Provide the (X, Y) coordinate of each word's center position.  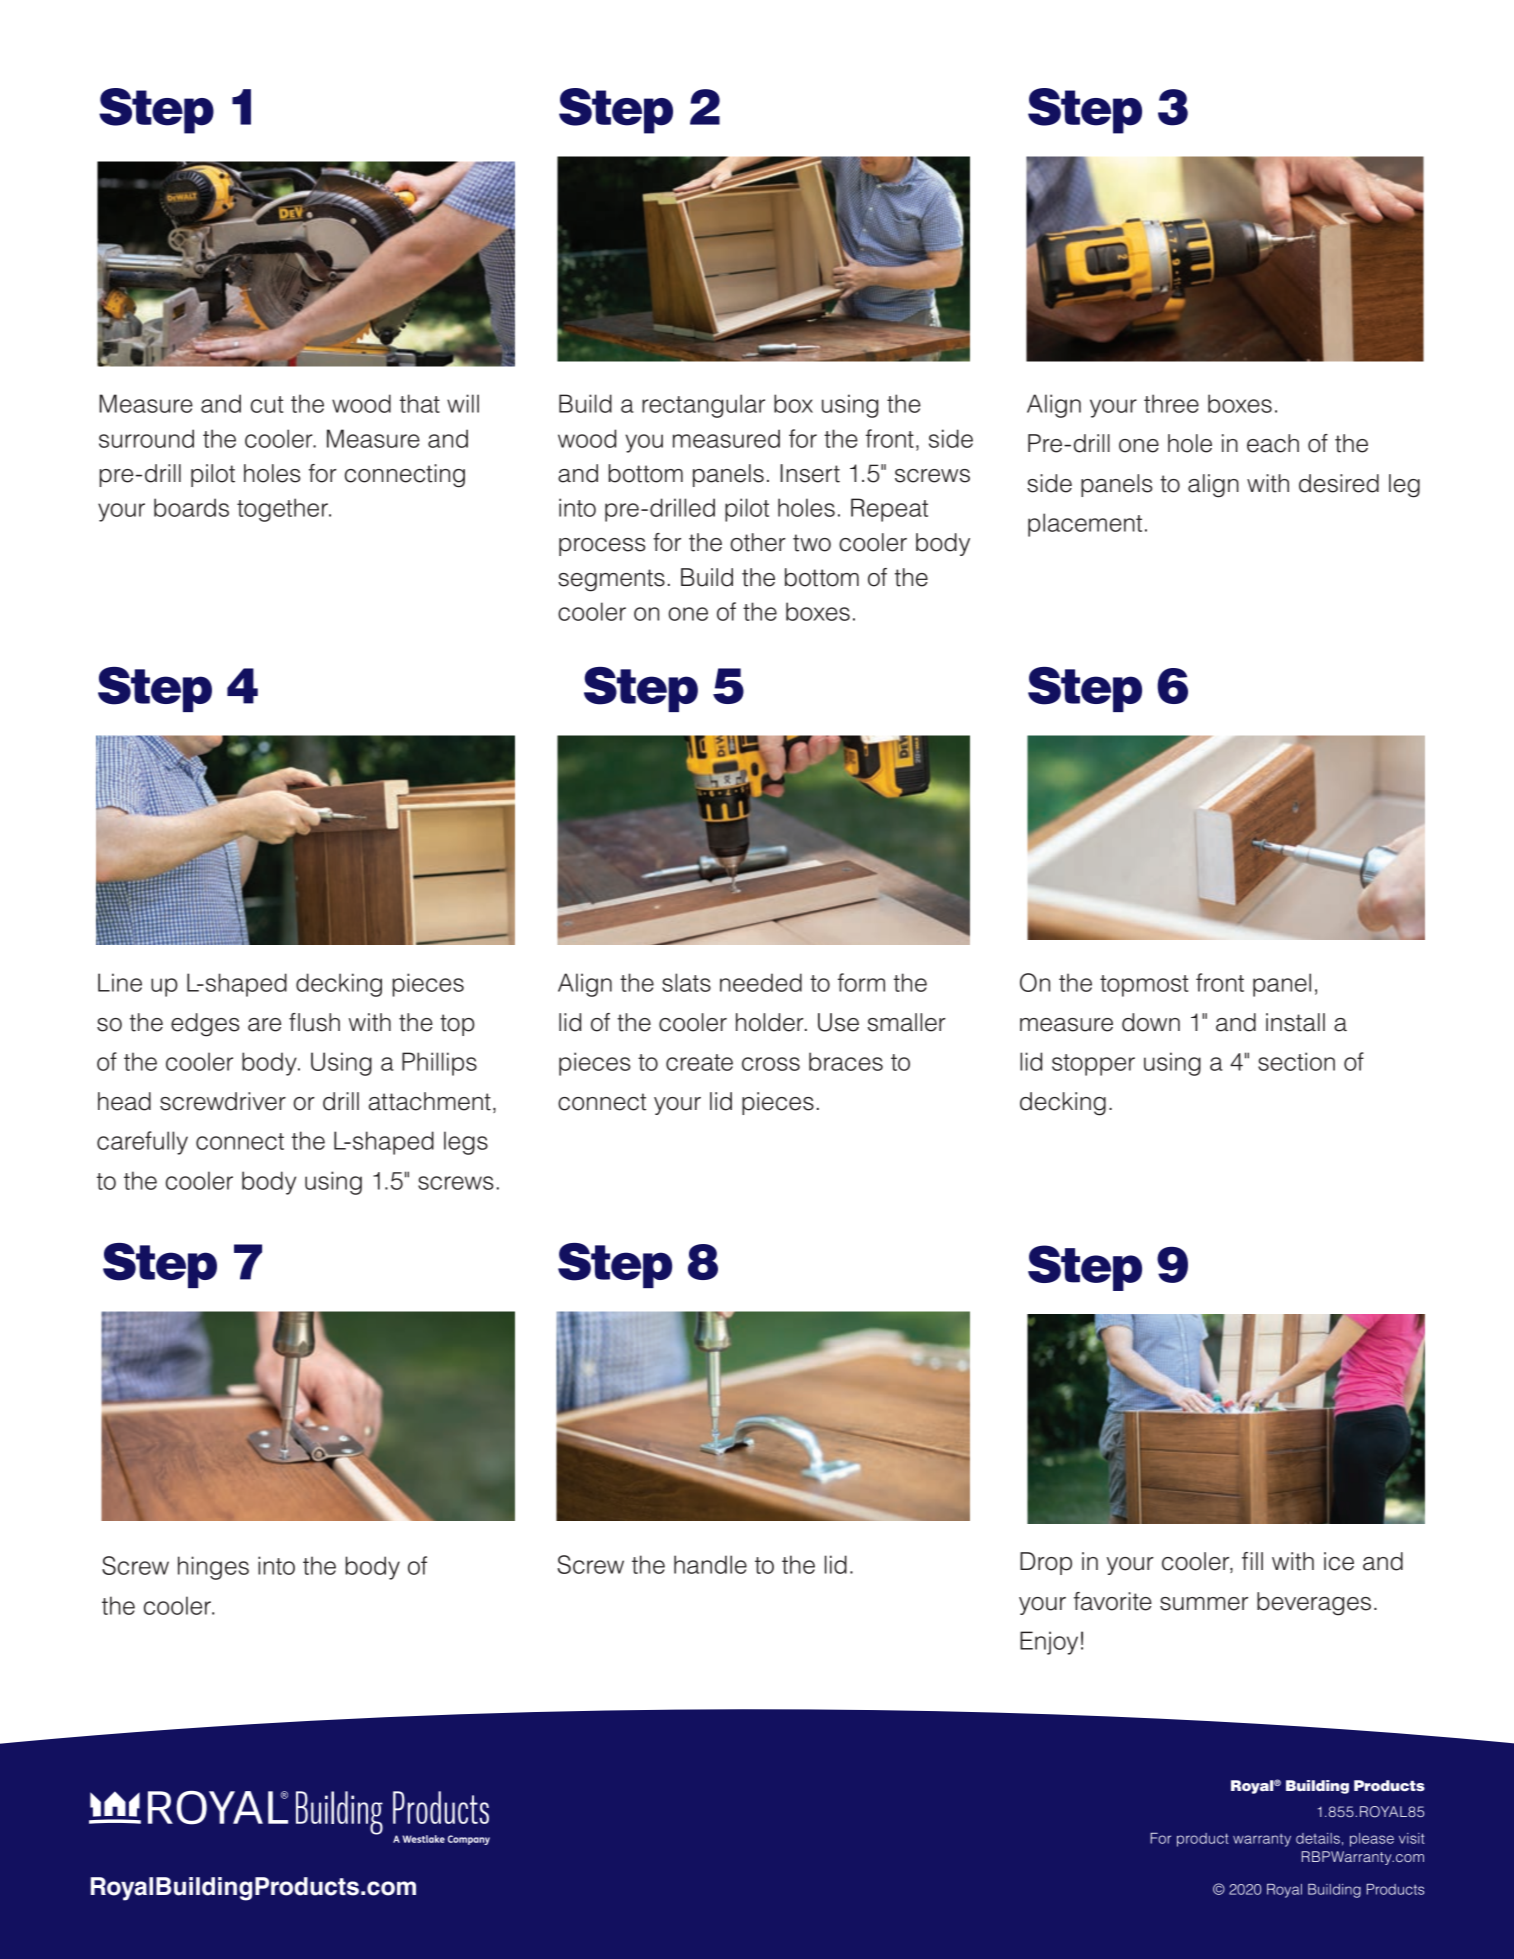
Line (120, 982)
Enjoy (1049, 1643)
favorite (1113, 1601)
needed (761, 982)
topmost (1144, 986)
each (1273, 443)
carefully (142, 1143)
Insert (810, 473)
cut (267, 404)
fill (1252, 1561)
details (1318, 1838)
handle (710, 1564)
